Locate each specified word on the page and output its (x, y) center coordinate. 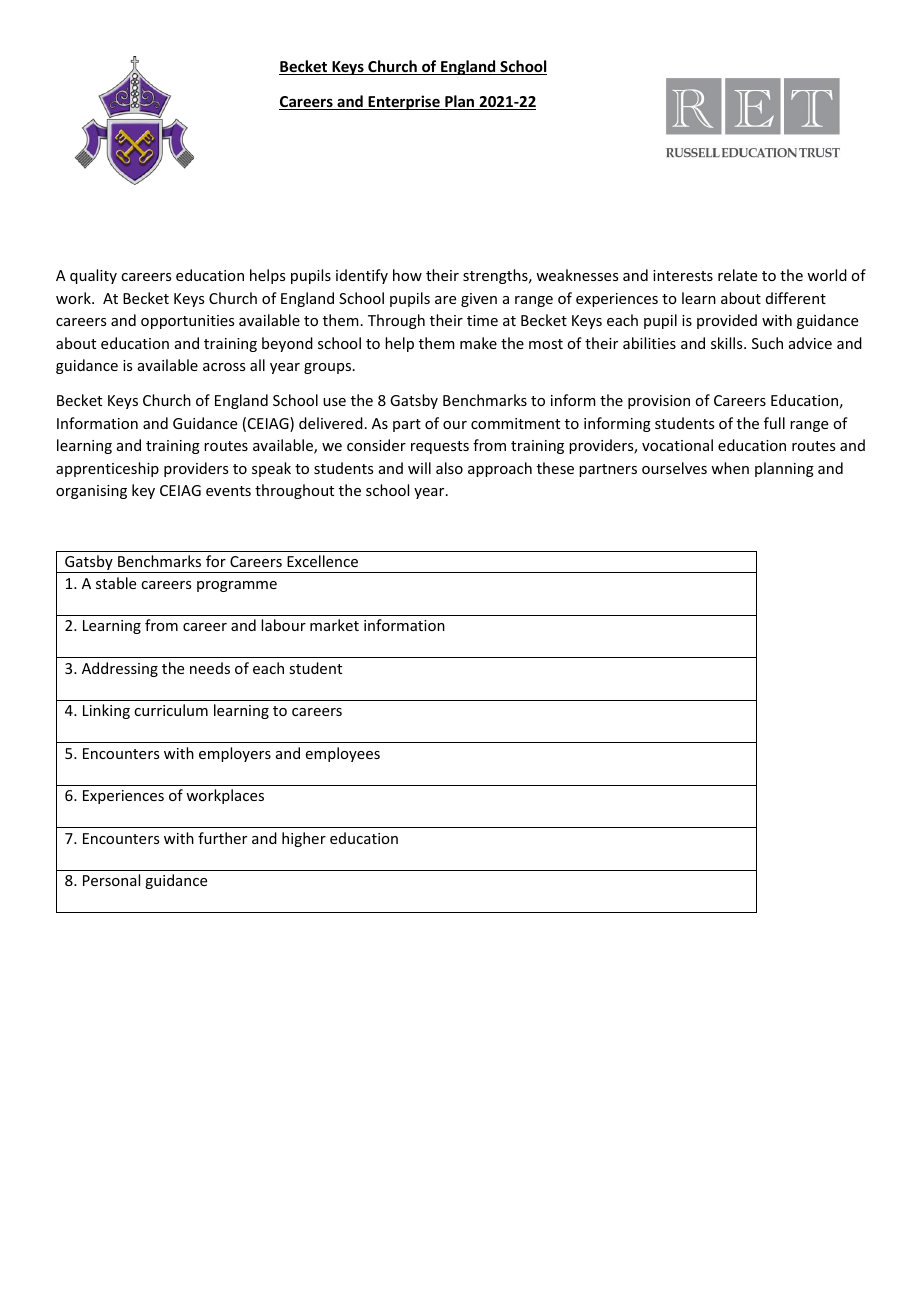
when (730, 468)
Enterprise (404, 102)
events (228, 491)
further (222, 838)
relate (737, 275)
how (407, 275)
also (449, 468)
